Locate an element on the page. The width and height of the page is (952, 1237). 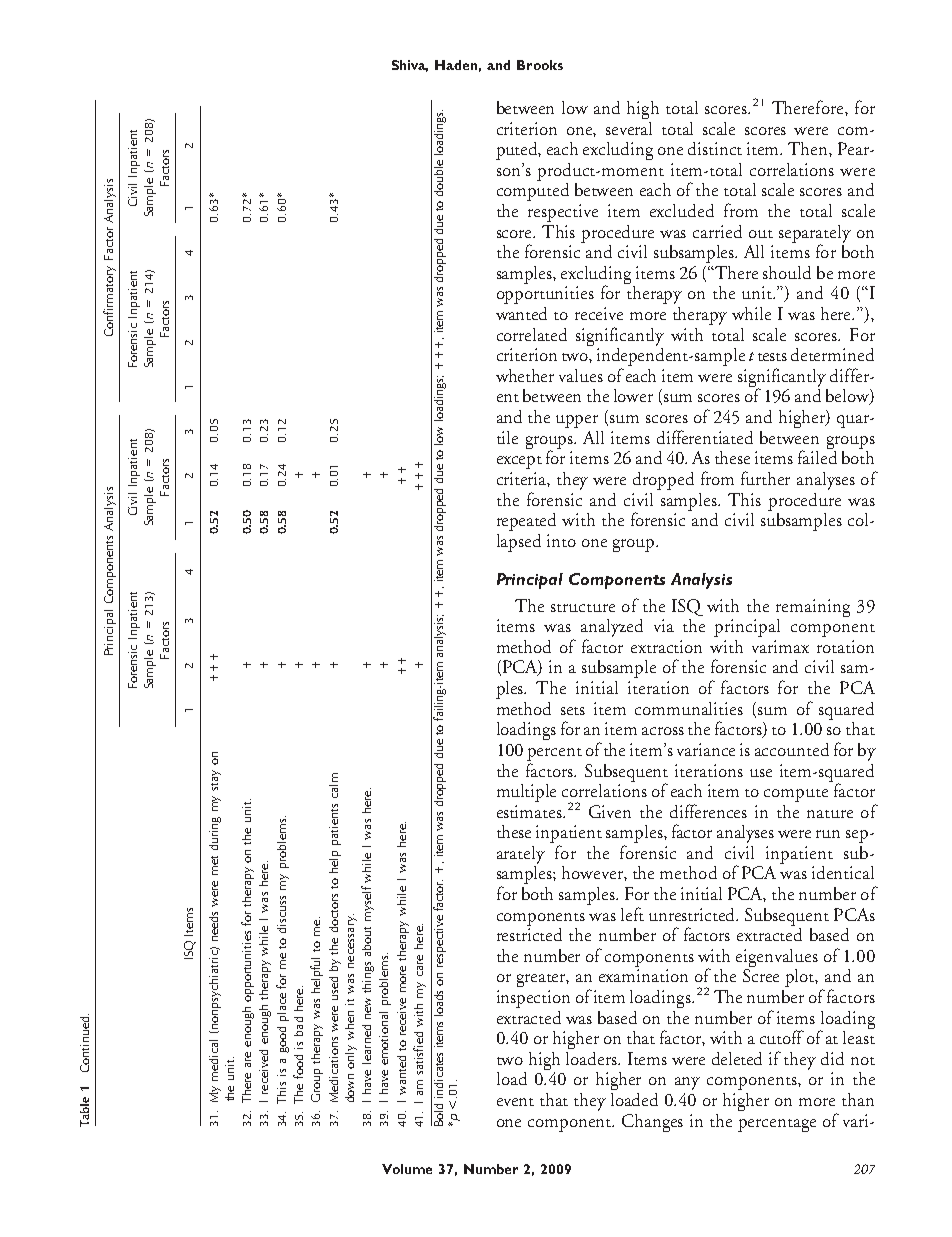
Given is located at coordinates (610, 811).
